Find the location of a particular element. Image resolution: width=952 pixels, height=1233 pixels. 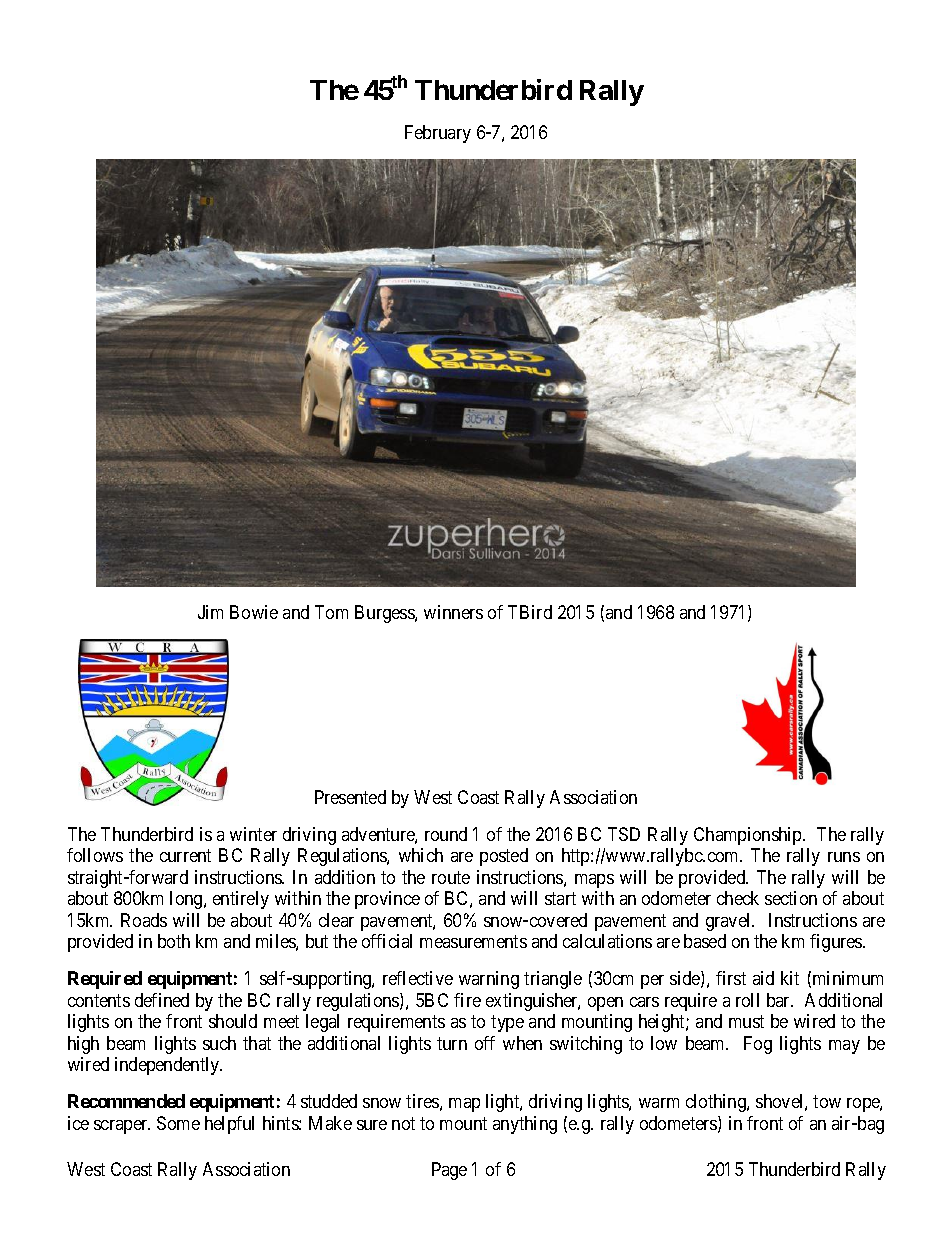

Jim is located at coordinates (210, 612).
